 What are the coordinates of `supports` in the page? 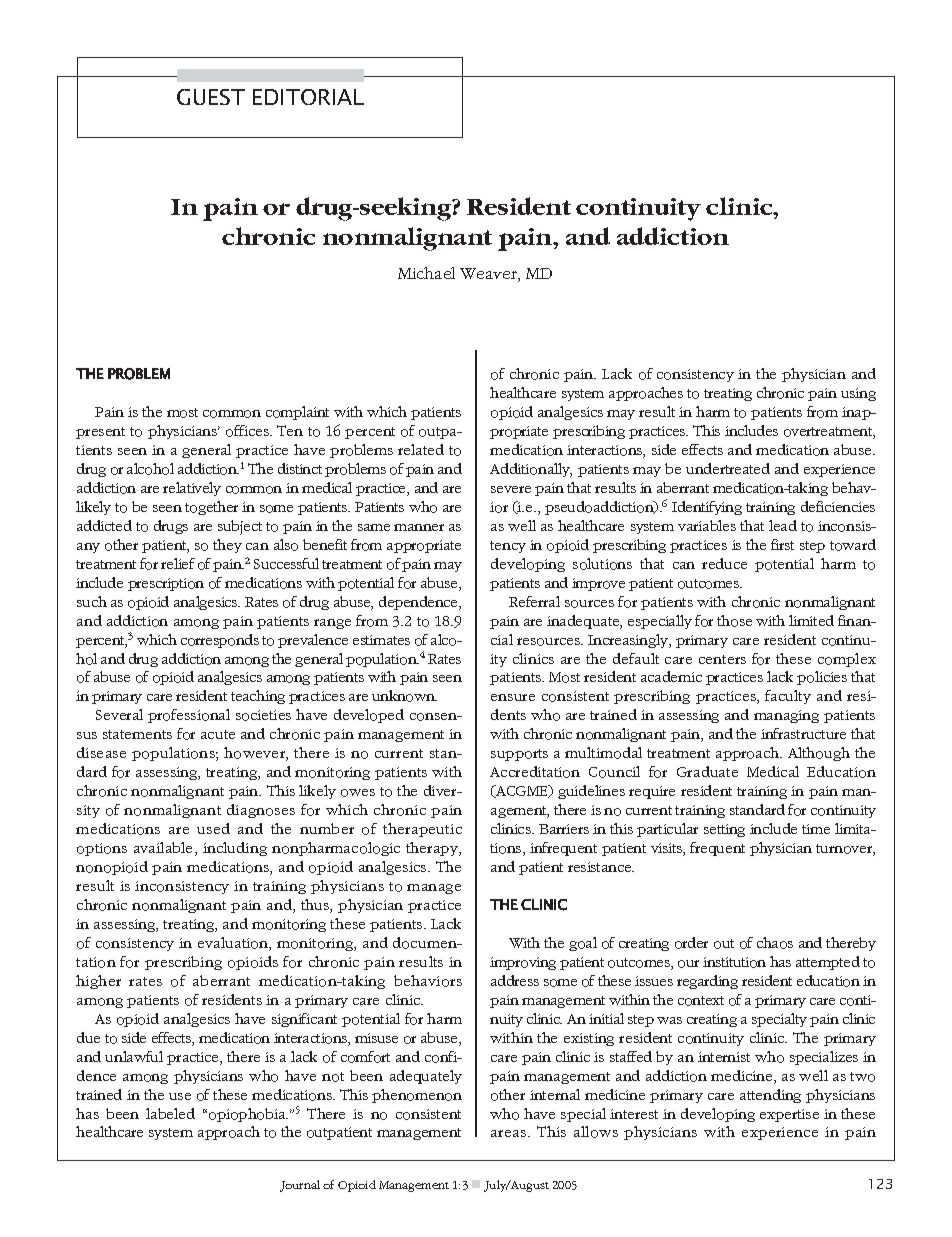 It's located at (519, 755).
